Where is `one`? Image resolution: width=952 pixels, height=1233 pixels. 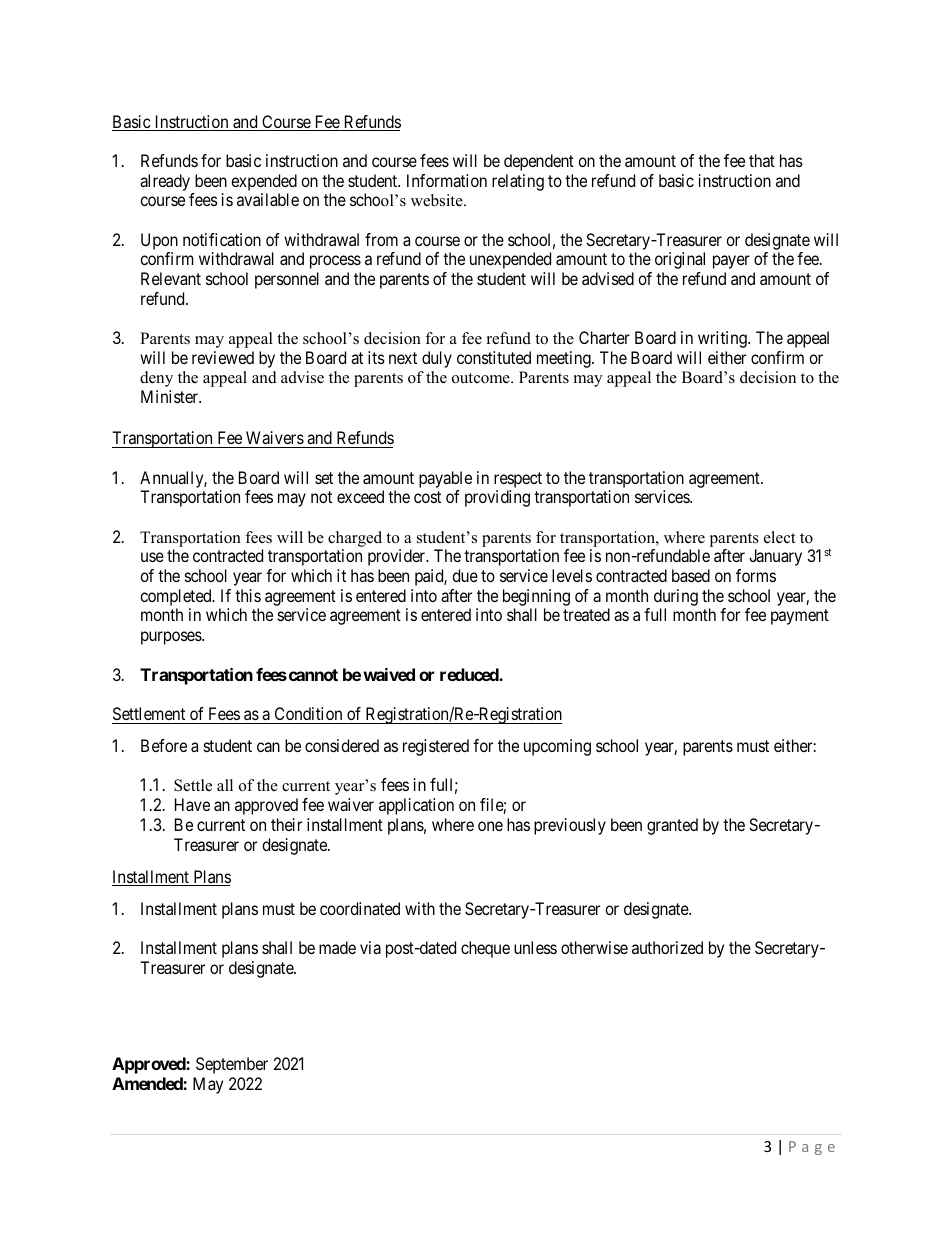 one is located at coordinates (490, 826).
